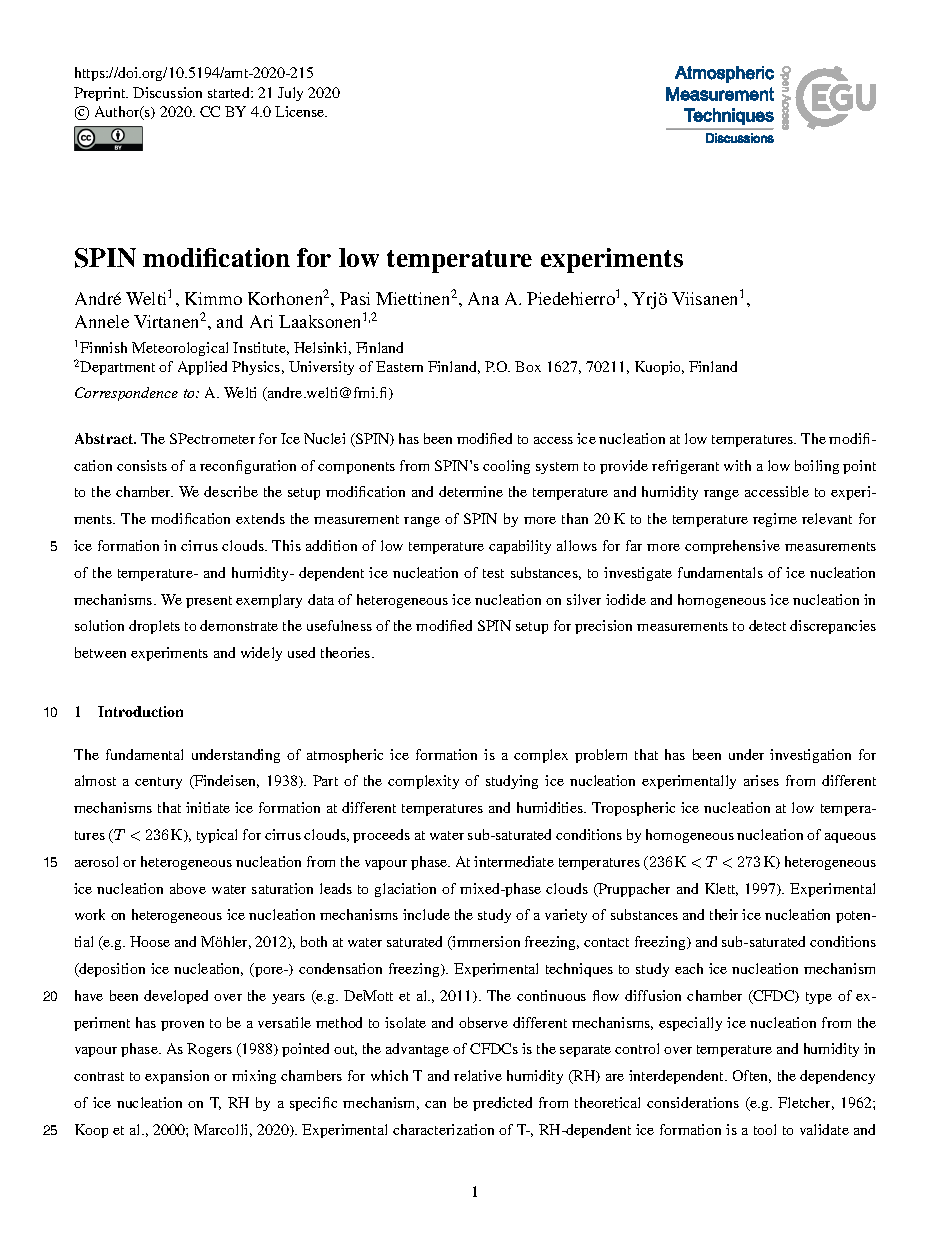 This screenshot has width=952, height=1257. Describe the element at coordinates (209, 602) in the screenshot. I see `present` at that location.
